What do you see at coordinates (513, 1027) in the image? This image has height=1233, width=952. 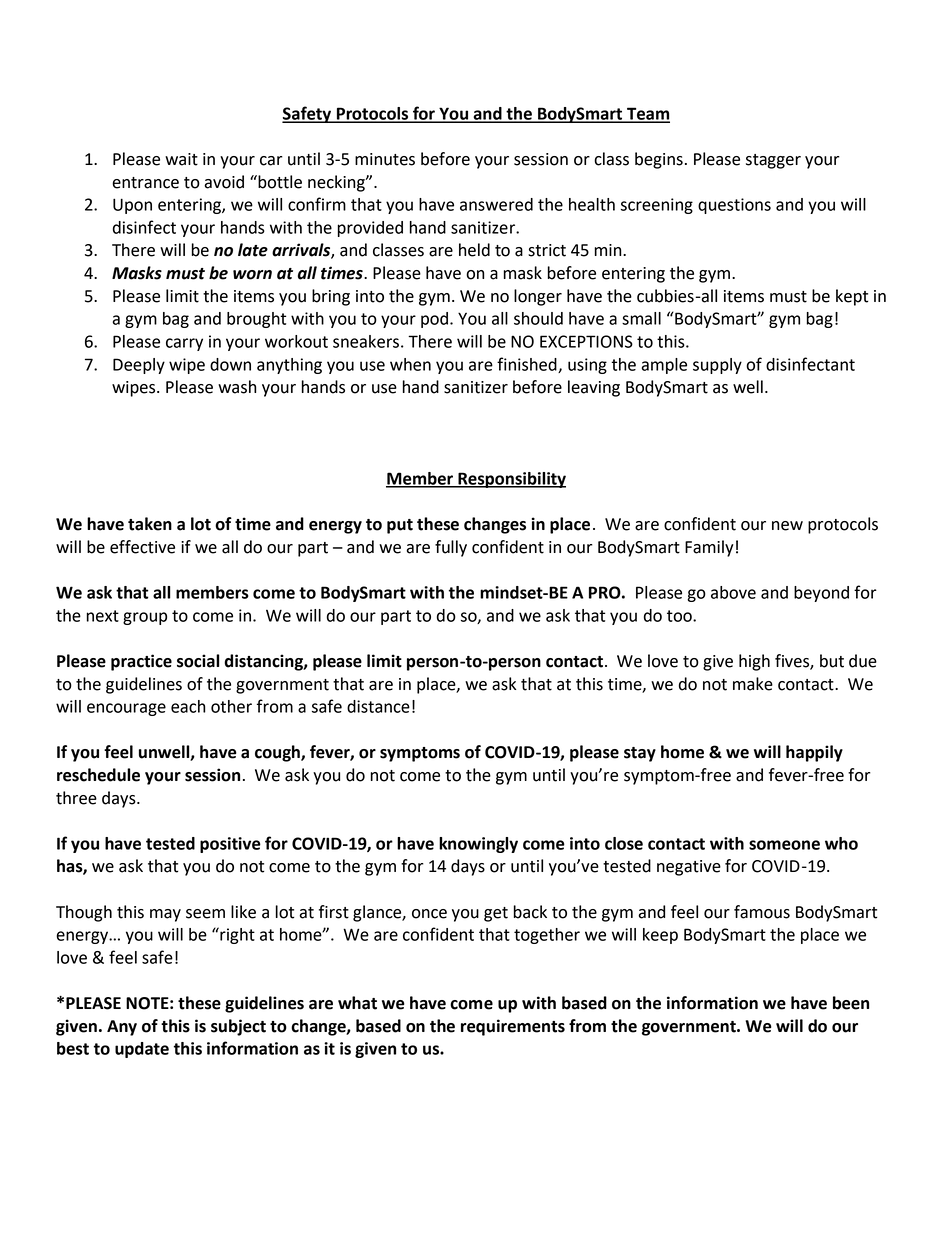 I see `requirements` at bounding box center [513, 1027].
